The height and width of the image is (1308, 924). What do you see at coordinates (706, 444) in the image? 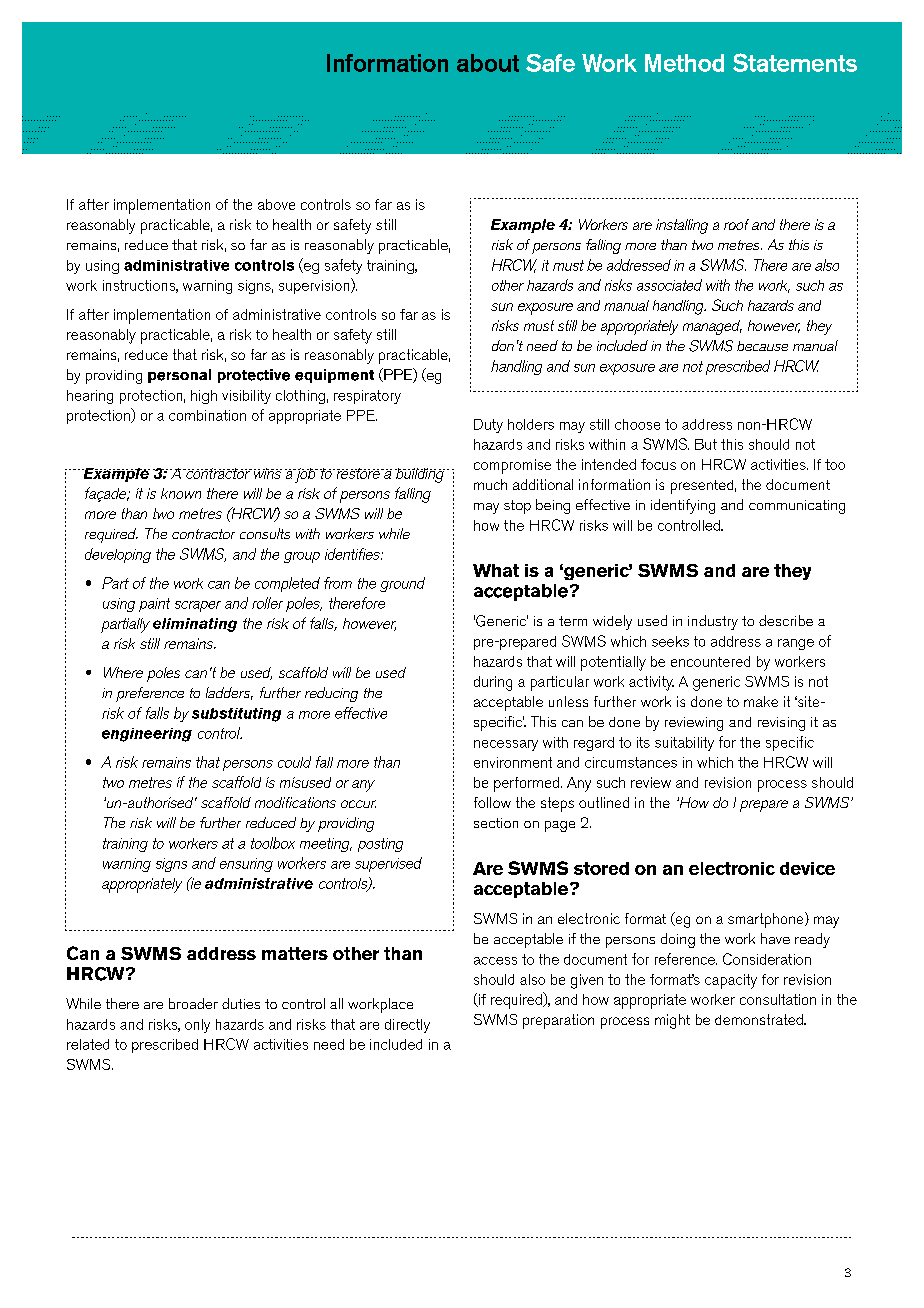
I see `But` at bounding box center [706, 444].
